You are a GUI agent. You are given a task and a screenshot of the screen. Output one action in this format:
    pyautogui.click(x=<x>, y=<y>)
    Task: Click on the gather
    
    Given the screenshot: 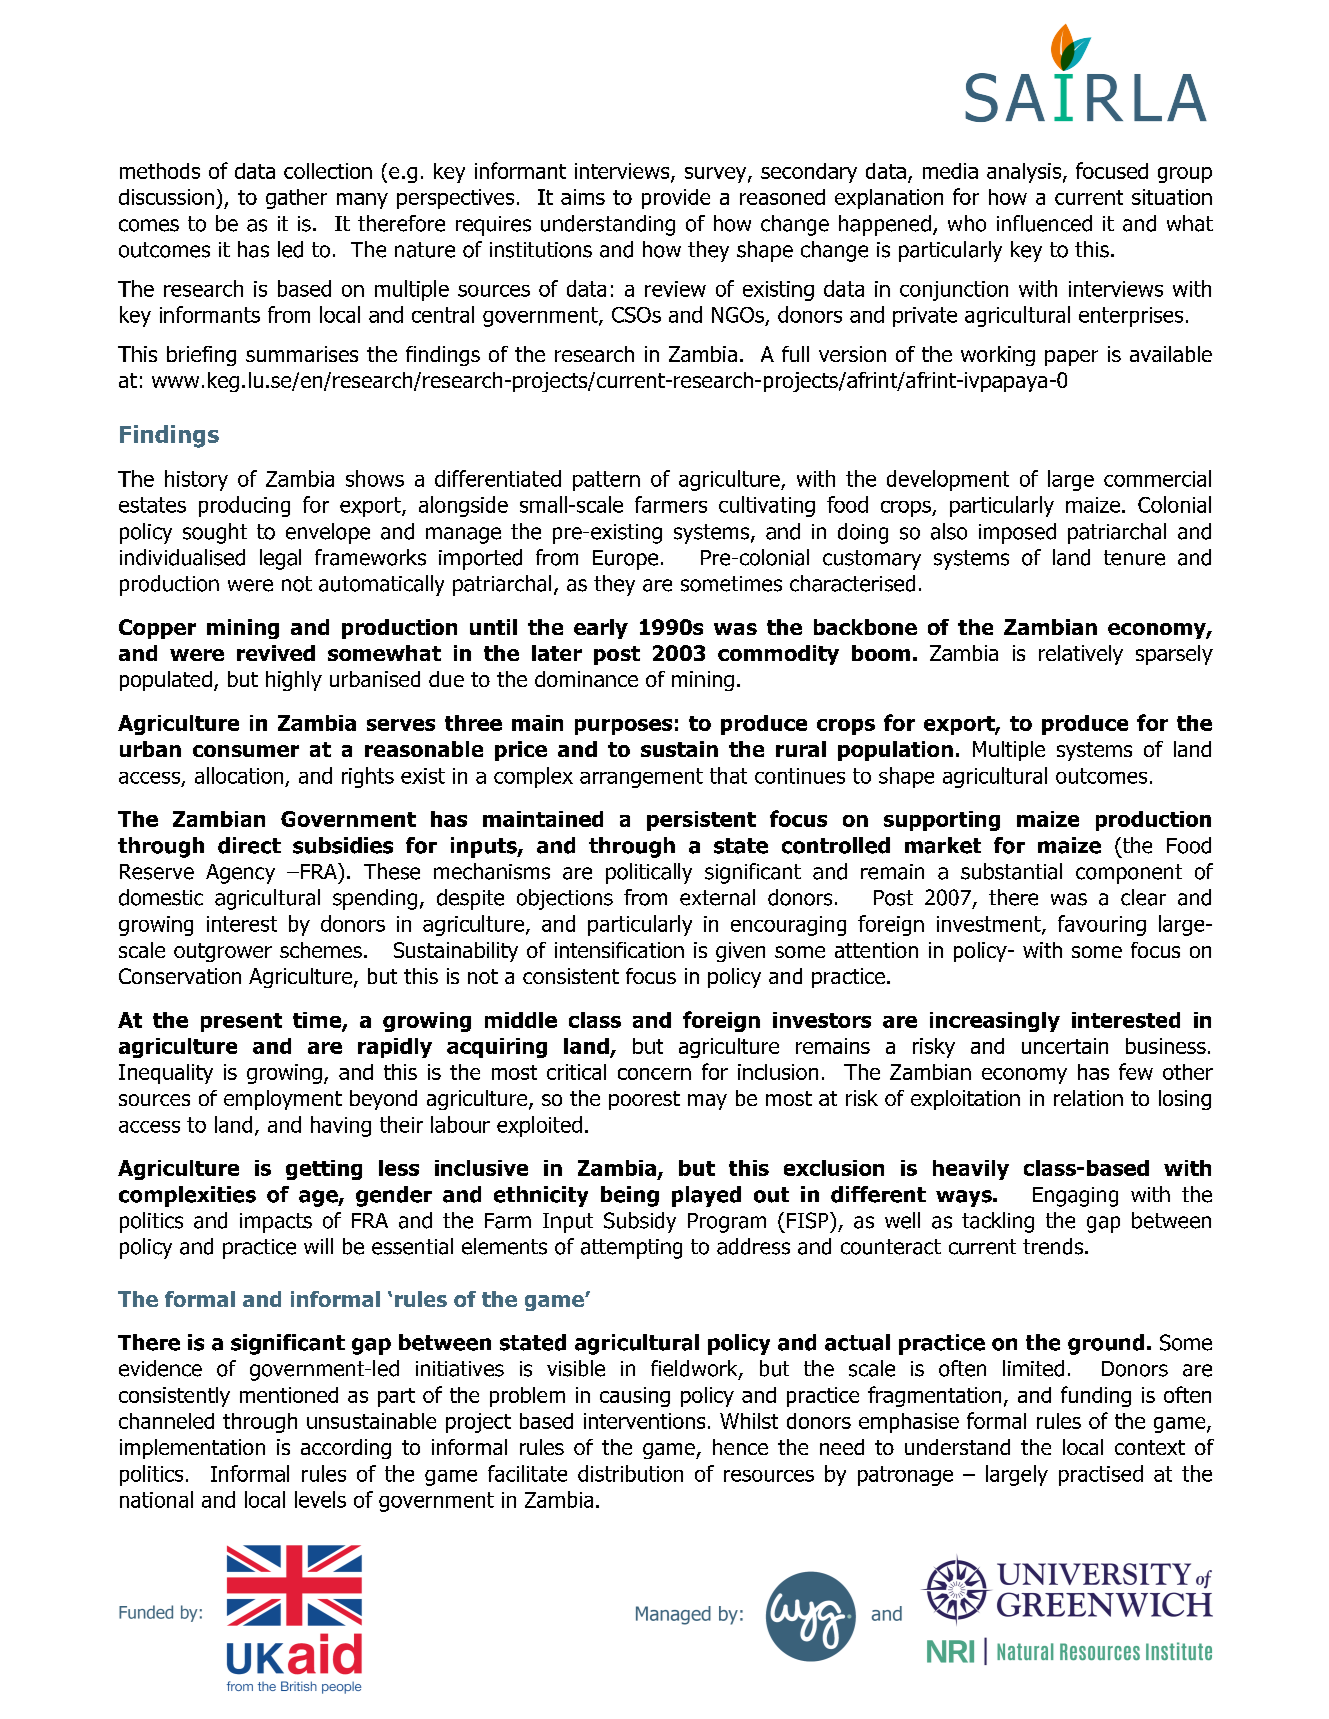 What is the action you would take?
    pyautogui.click(x=296, y=199)
